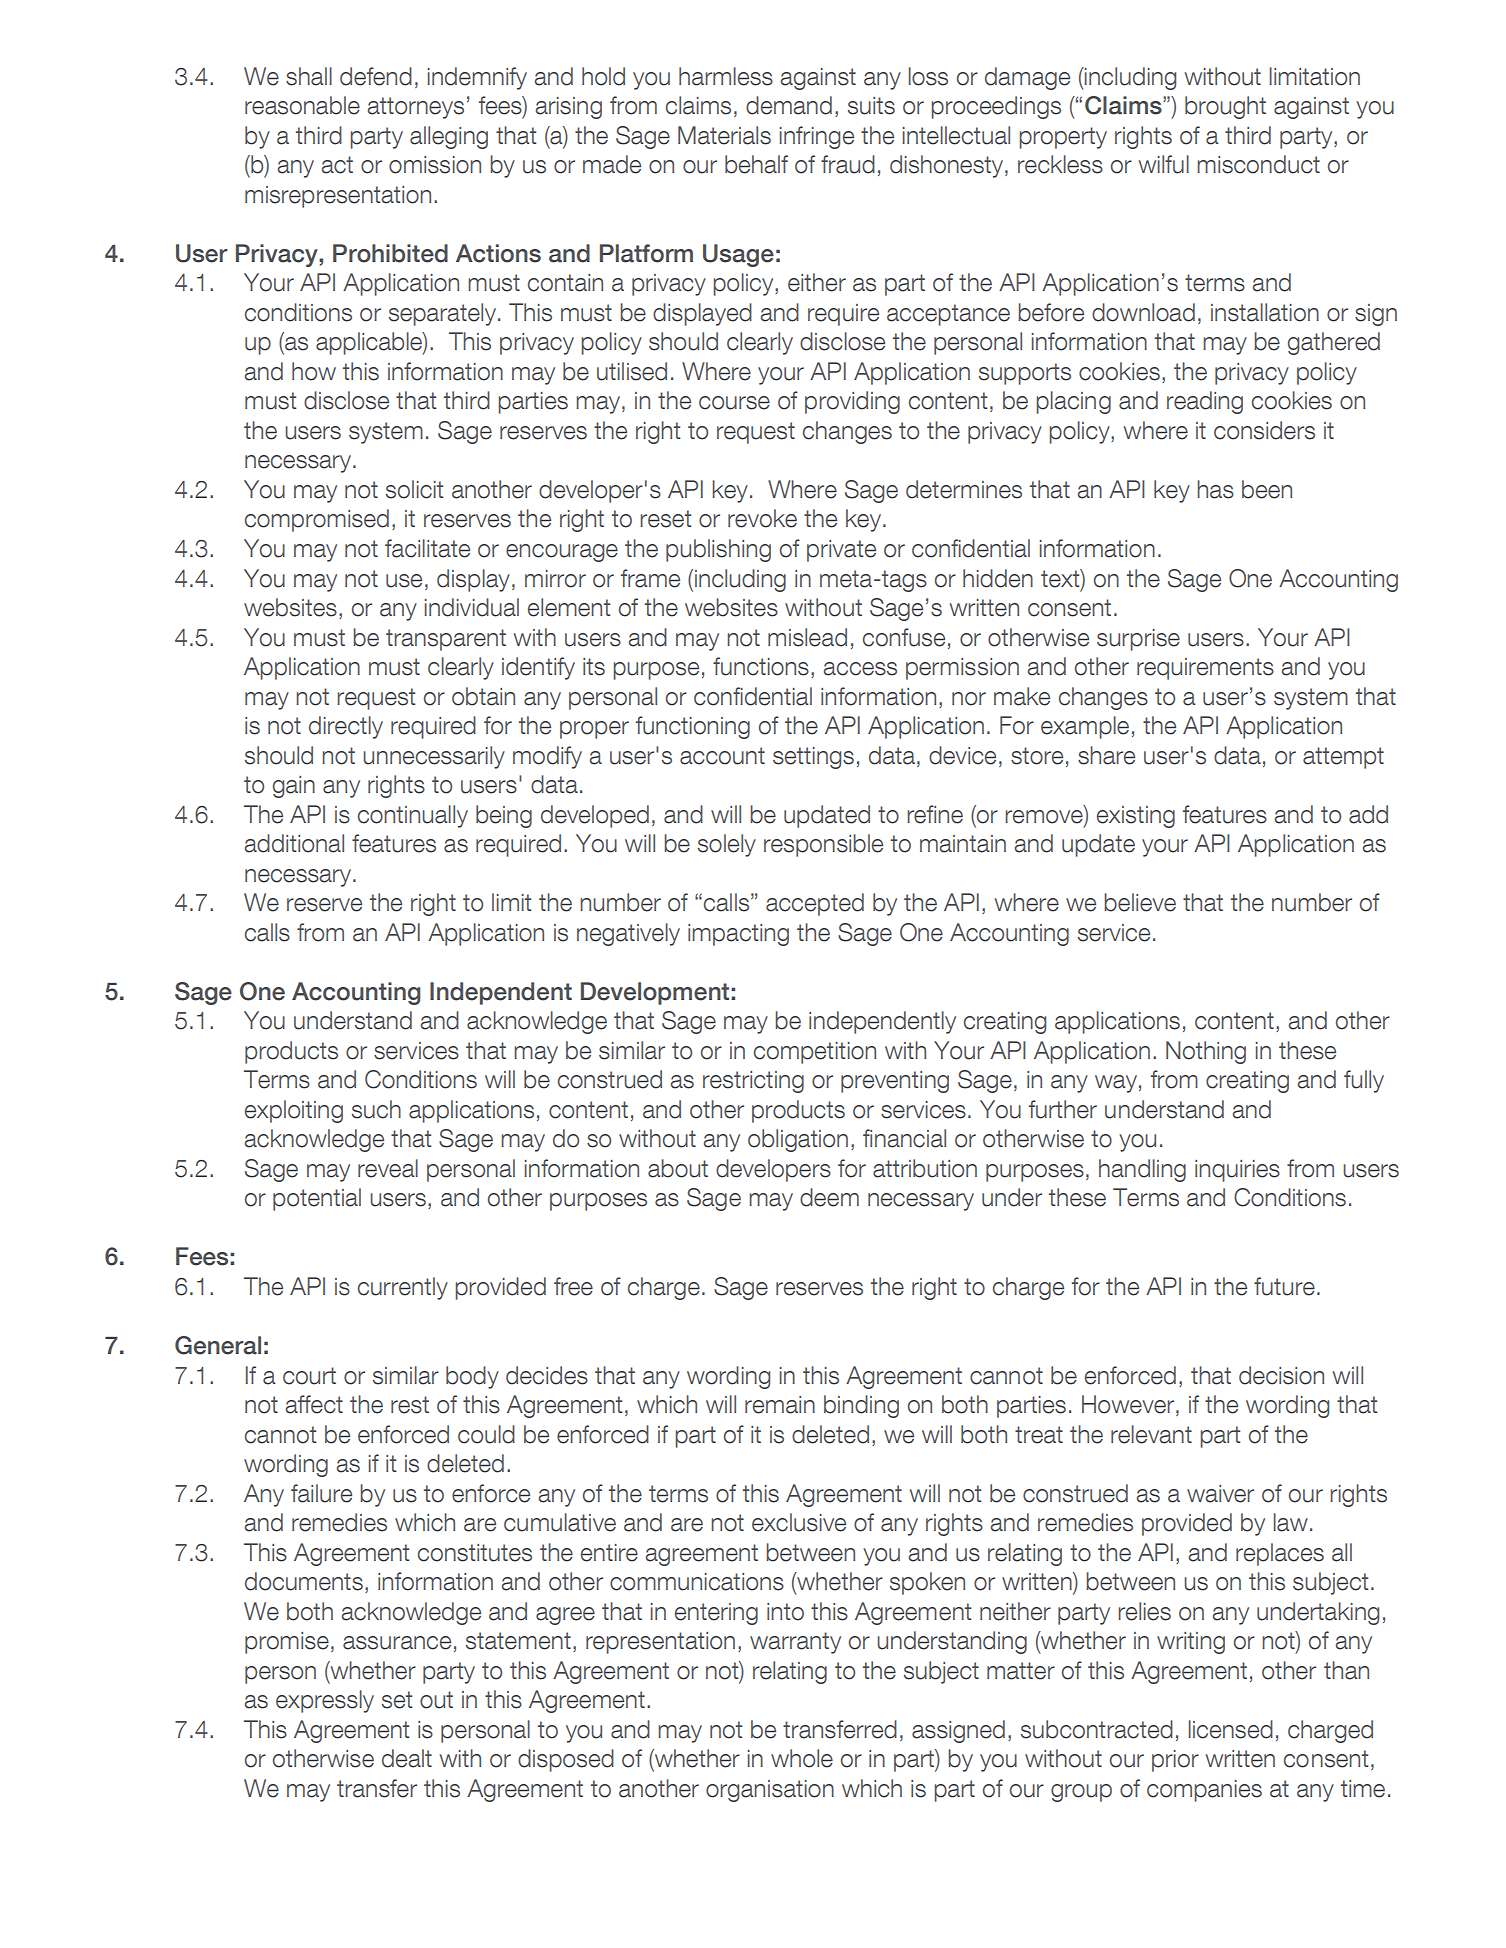 The height and width of the image is (1948, 1506). What do you see at coordinates (1231, 1729) in the image?
I see `licensed` at bounding box center [1231, 1729].
